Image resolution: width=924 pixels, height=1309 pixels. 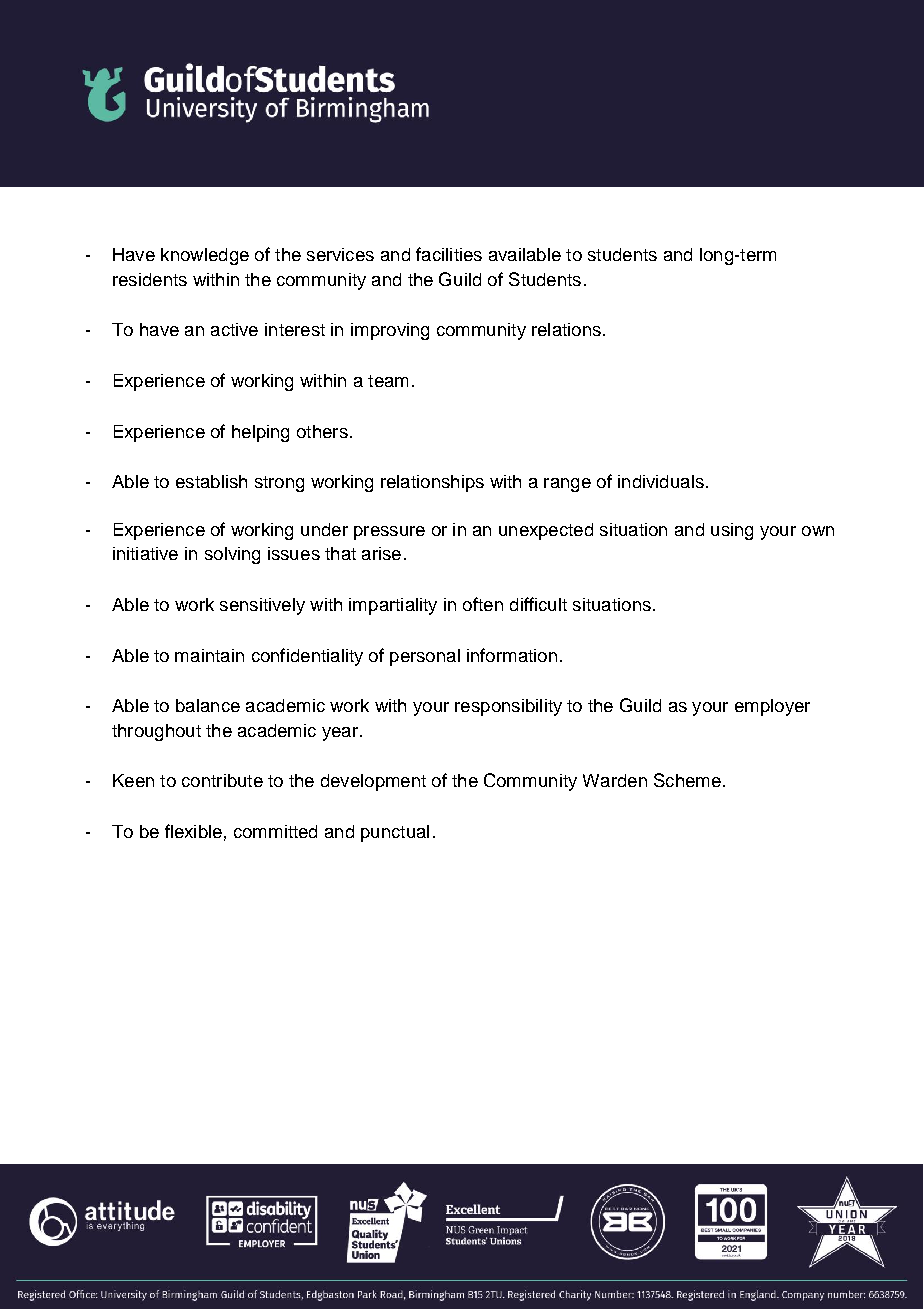 I want to click on improving, so click(x=390, y=331).
